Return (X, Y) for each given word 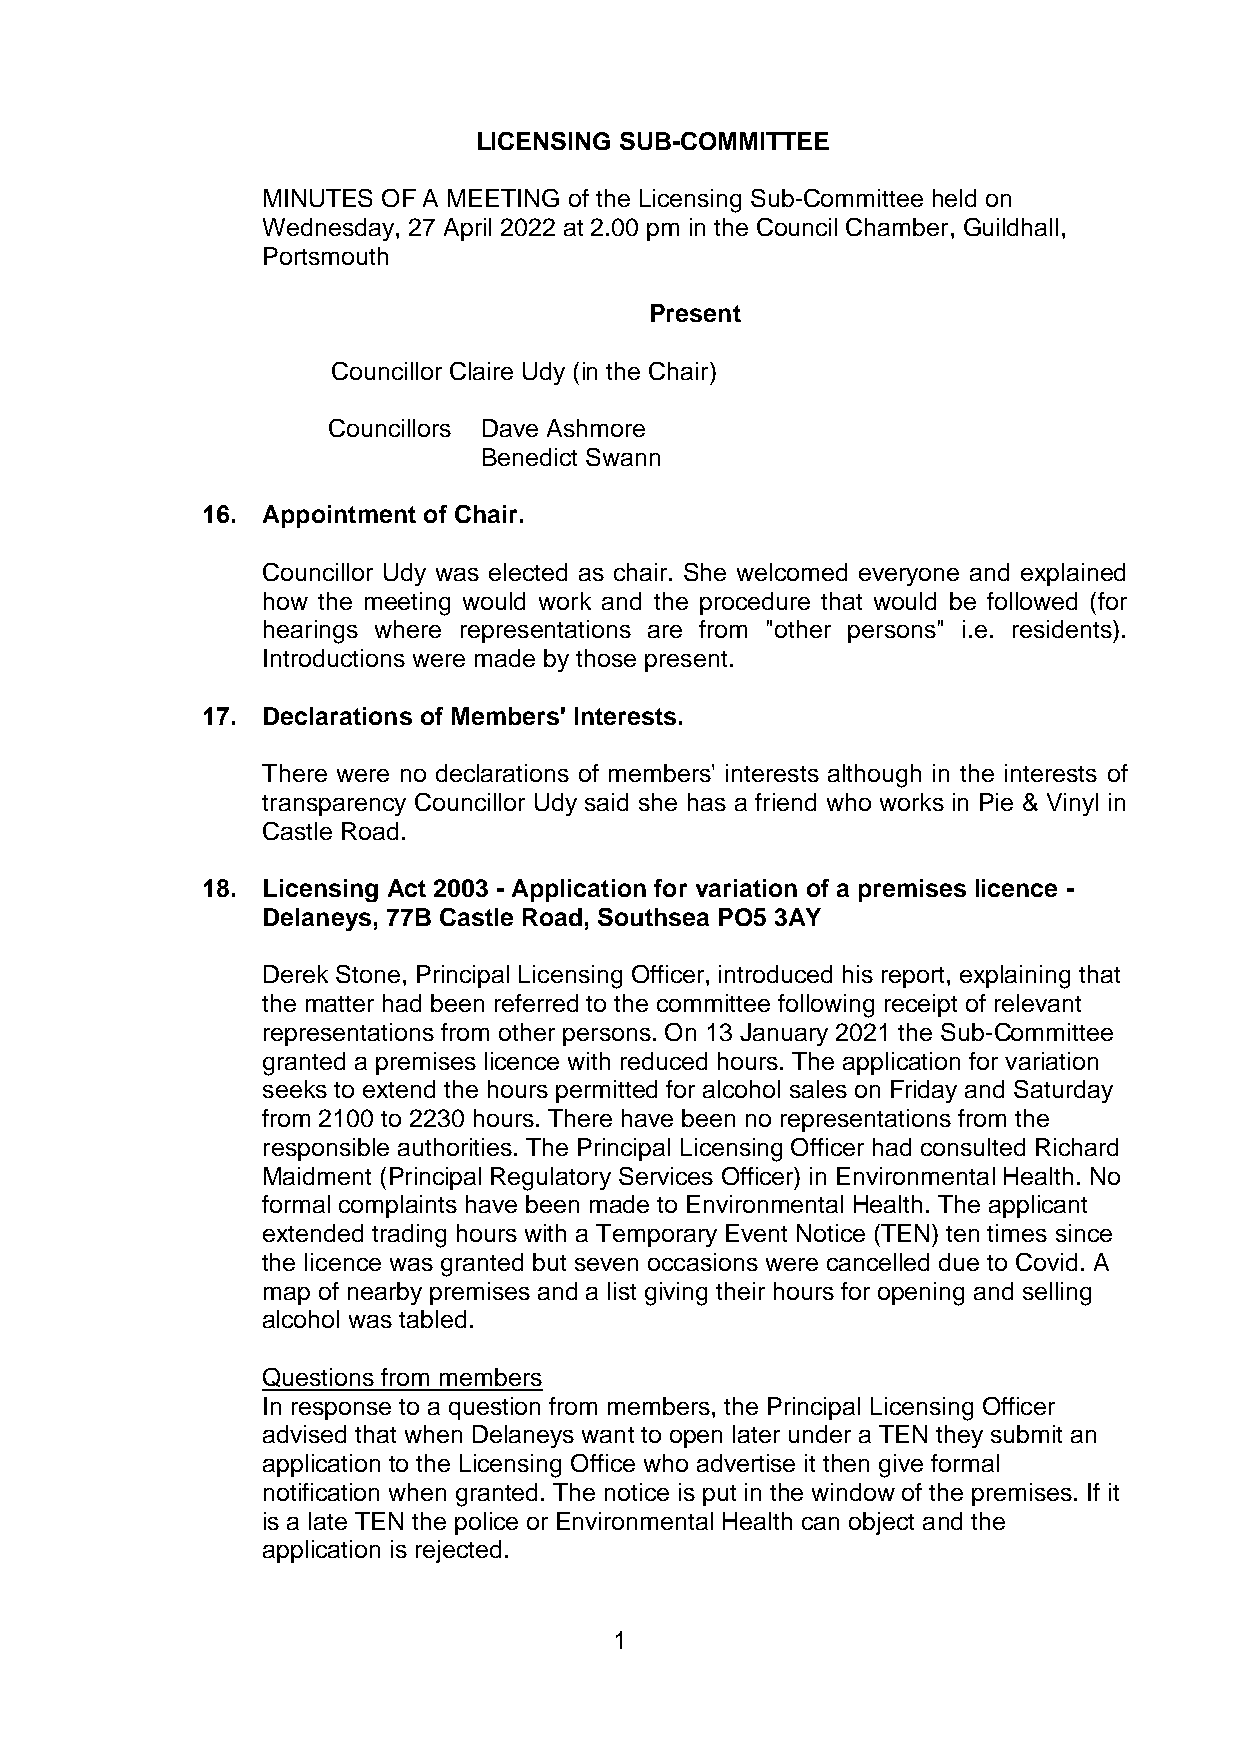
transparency (334, 805)
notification (321, 1492)
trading (409, 1236)
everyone (909, 577)
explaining (1015, 977)
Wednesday (330, 229)
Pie (996, 802)
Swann (623, 457)
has (707, 802)
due (959, 1262)
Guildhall (1011, 227)
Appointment (339, 516)
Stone (368, 974)
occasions (703, 1262)
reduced (664, 1061)
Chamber (897, 227)
